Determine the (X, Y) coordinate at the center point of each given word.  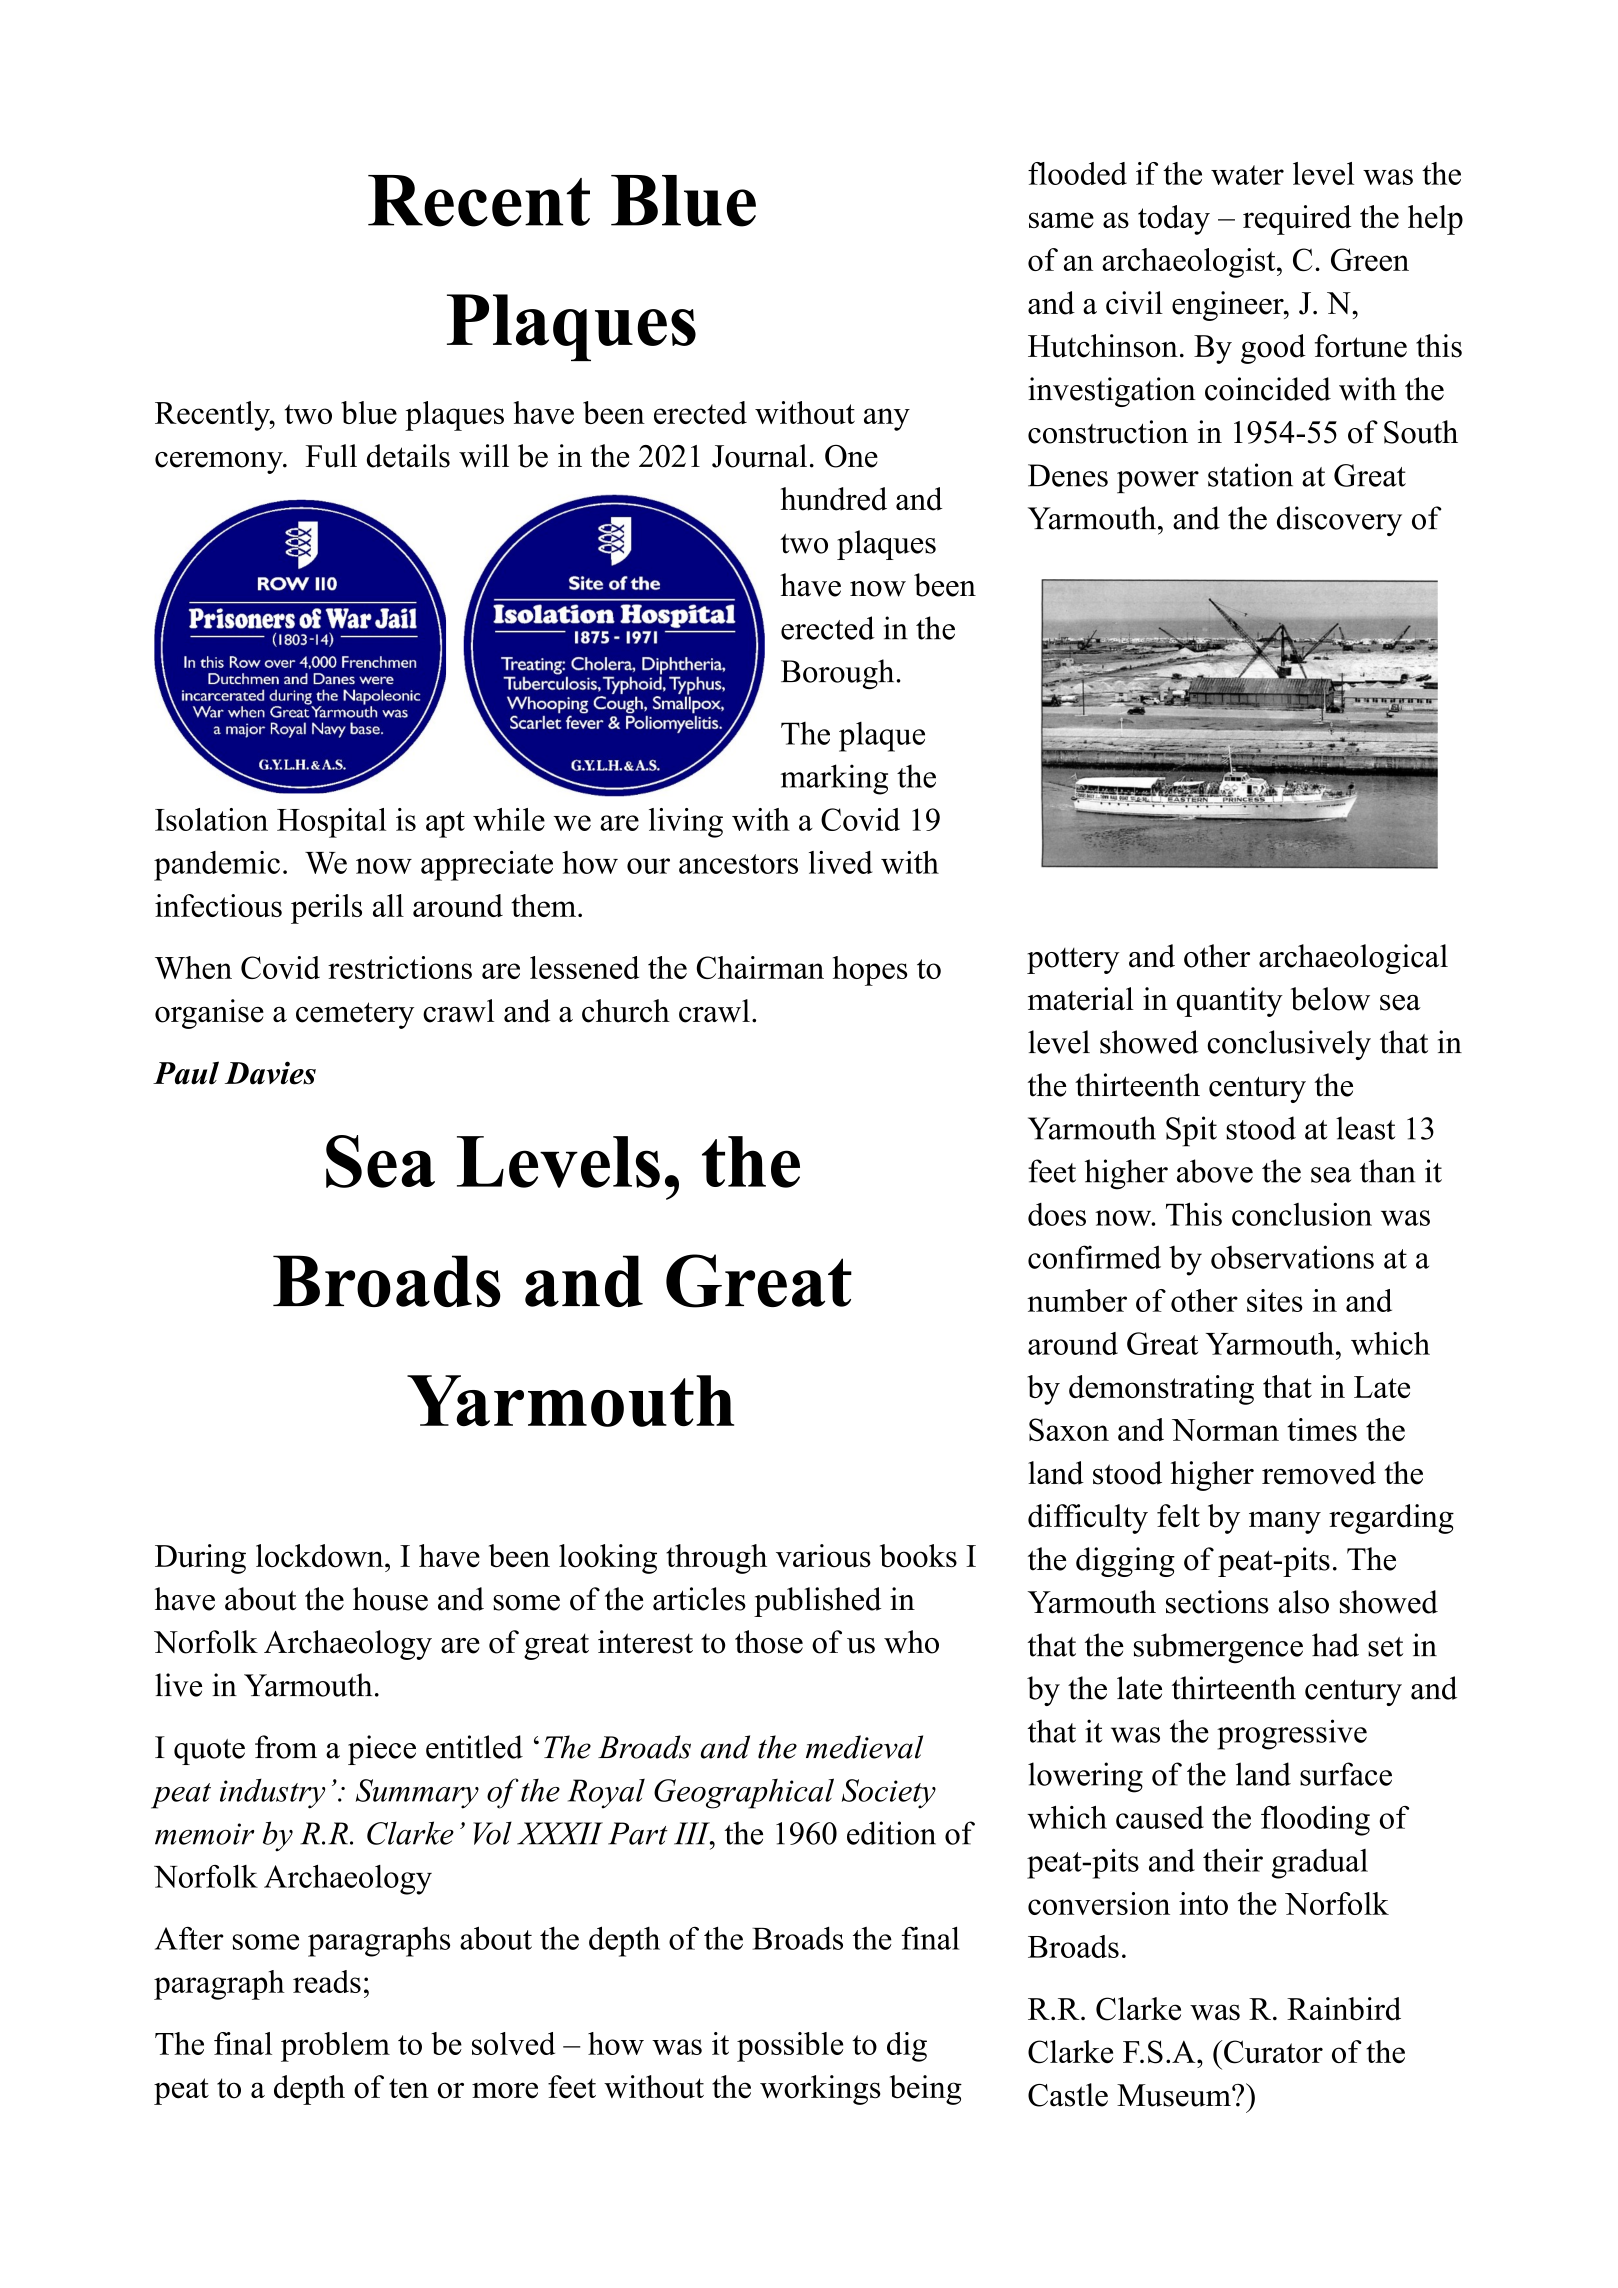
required (1297, 220)
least (1365, 1128)
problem (335, 2047)
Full (331, 456)
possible (790, 2047)
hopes (870, 971)
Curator (1273, 2052)
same (1061, 220)
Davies (270, 1073)
